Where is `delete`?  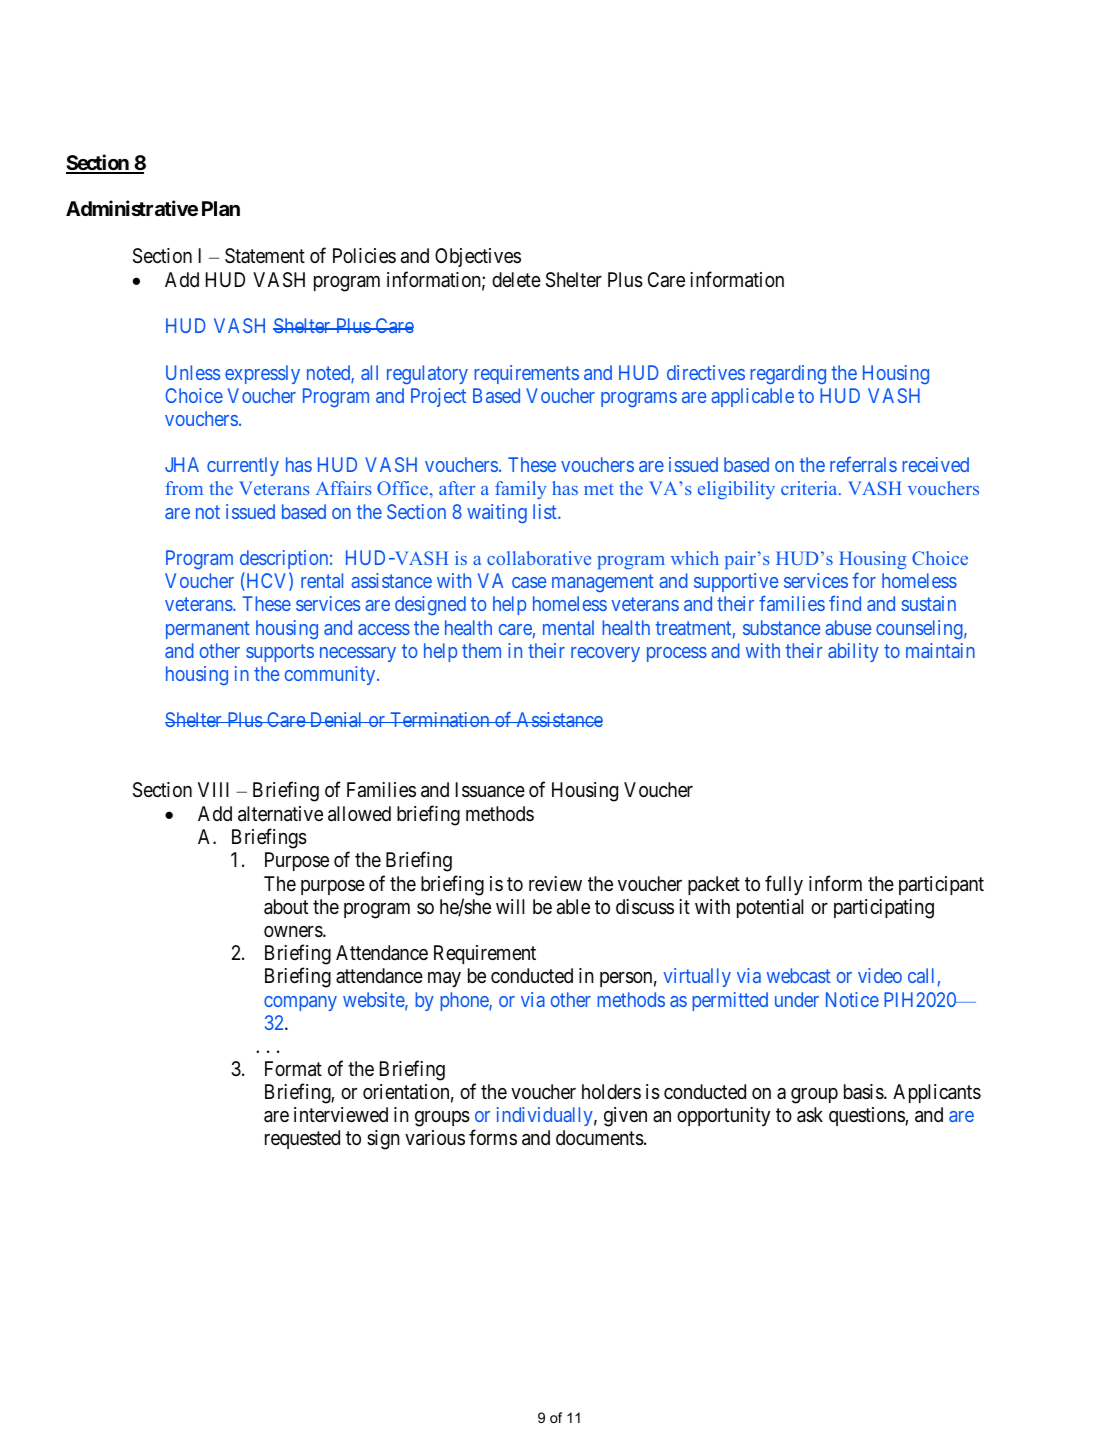
delete is located at coordinates (516, 279).
